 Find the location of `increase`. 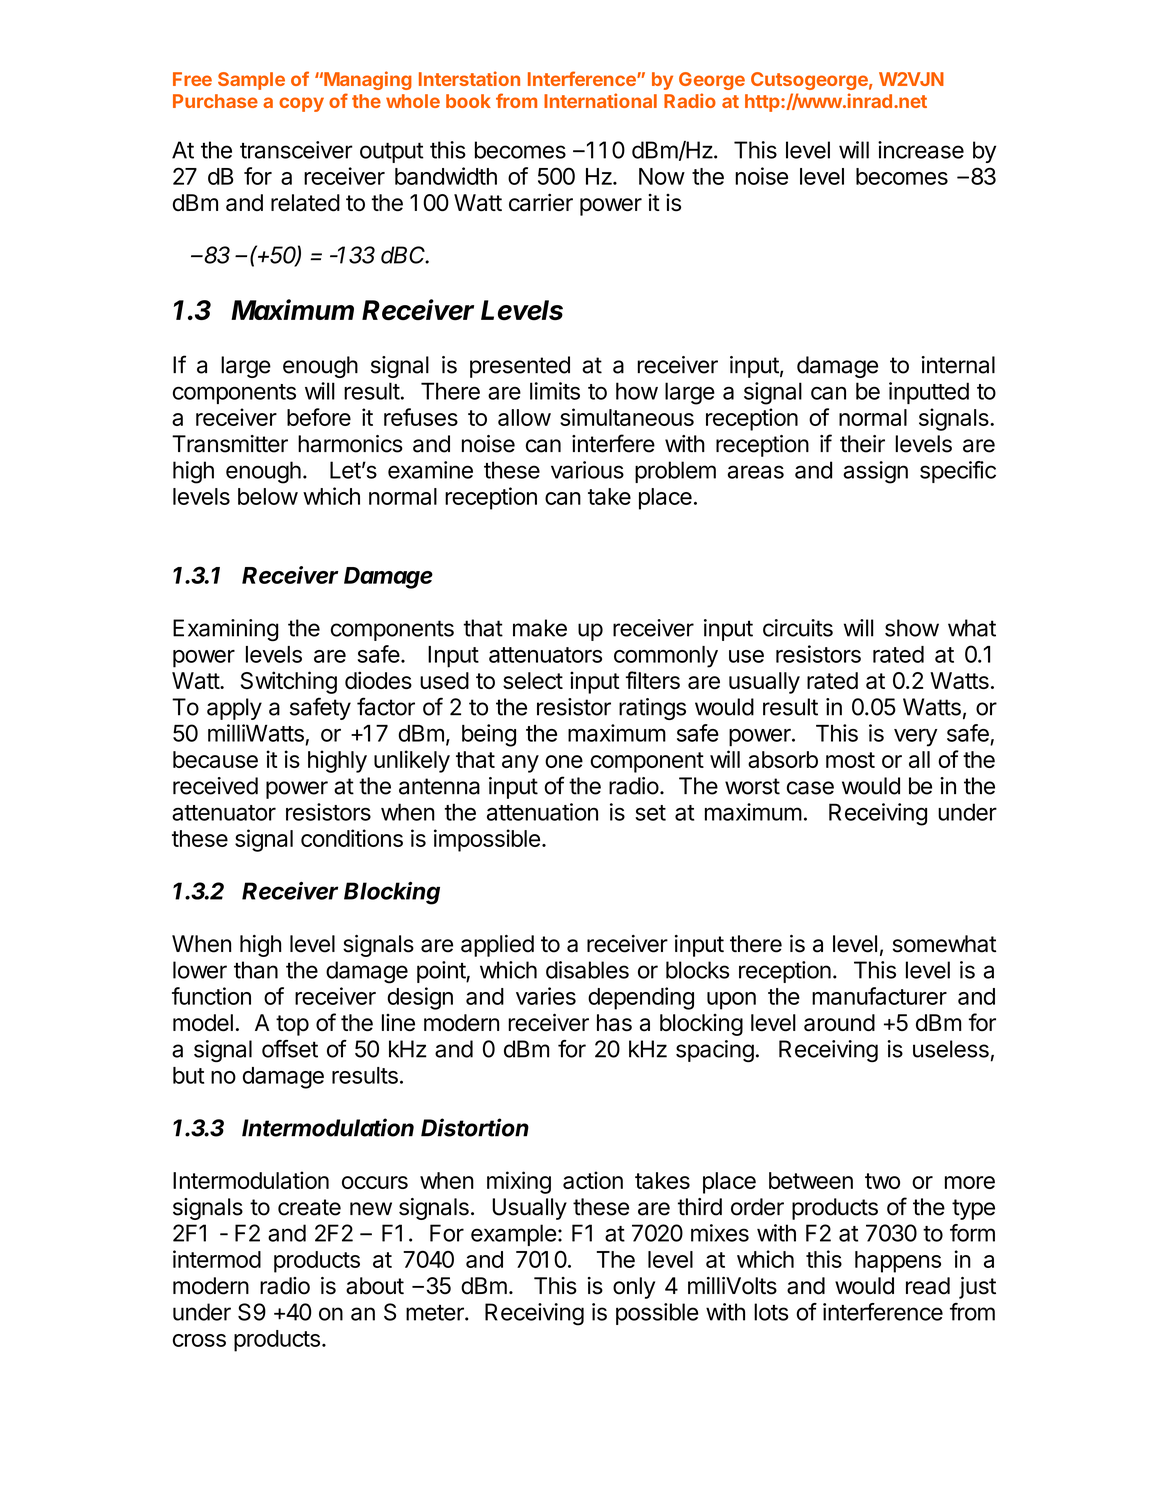

increase is located at coordinates (921, 150).
